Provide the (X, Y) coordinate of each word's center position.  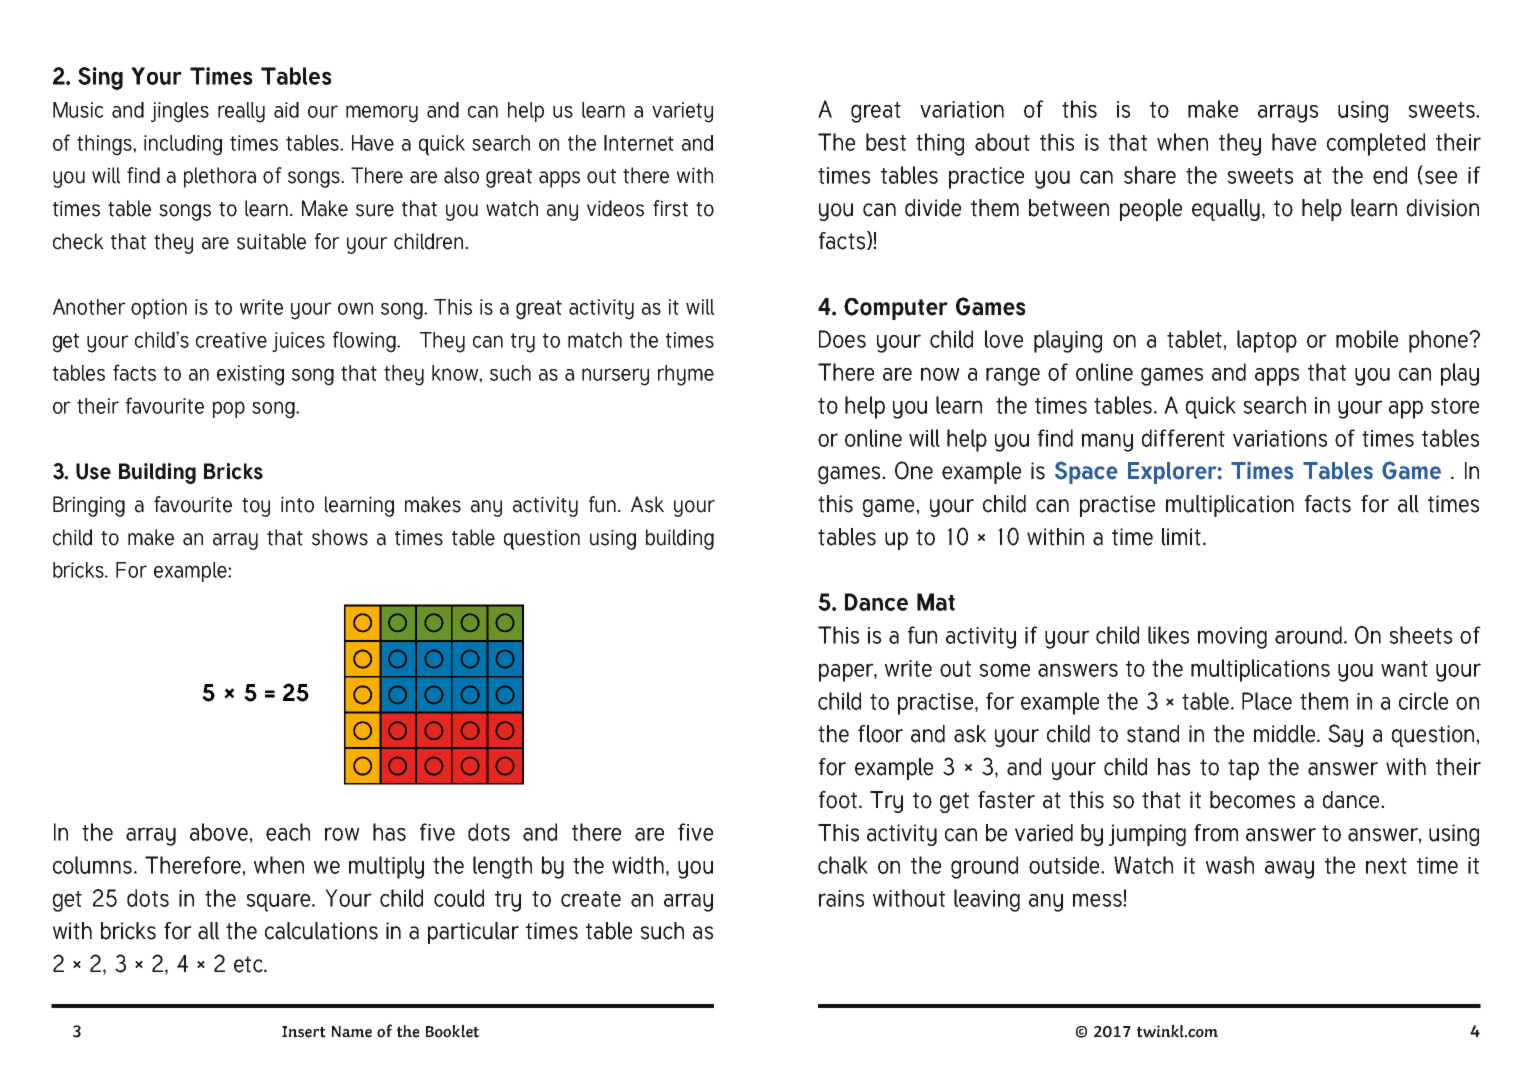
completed (1376, 144)
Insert (304, 1032)
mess (1098, 900)
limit (1181, 537)
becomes (1252, 800)
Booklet (452, 1031)
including (183, 145)
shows (340, 537)
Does (842, 339)
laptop (1267, 341)
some (1004, 670)
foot (838, 800)
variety (682, 112)
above (220, 832)
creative (231, 340)
